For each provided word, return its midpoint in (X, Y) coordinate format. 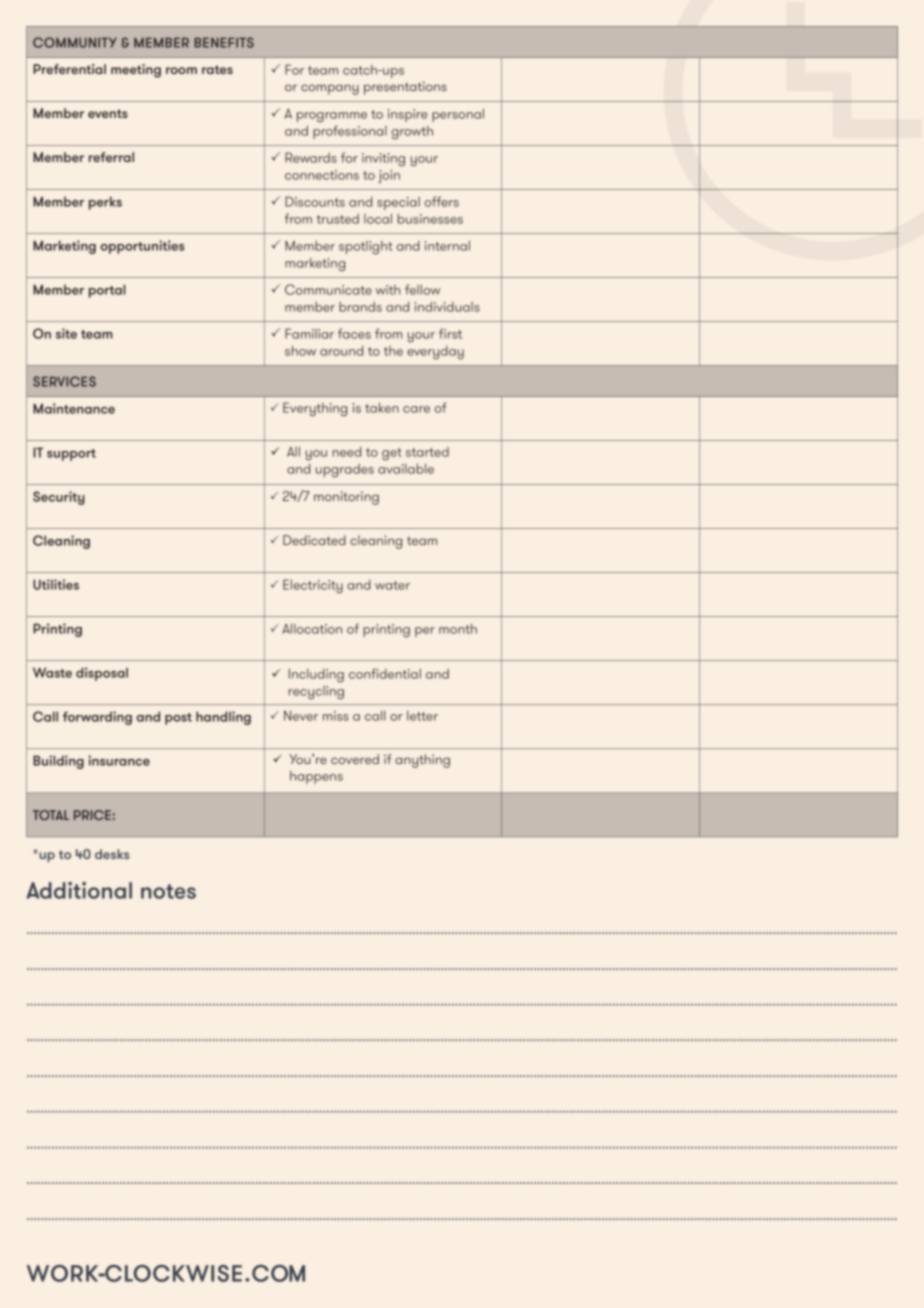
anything (422, 761)
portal (107, 291)
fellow (422, 289)
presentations (405, 88)
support (71, 455)
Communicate (328, 289)
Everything (315, 409)
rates (217, 69)
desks (112, 854)
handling (223, 718)
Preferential (69, 69)
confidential (385, 673)
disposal (102, 674)
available (406, 468)
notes (168, 891)
